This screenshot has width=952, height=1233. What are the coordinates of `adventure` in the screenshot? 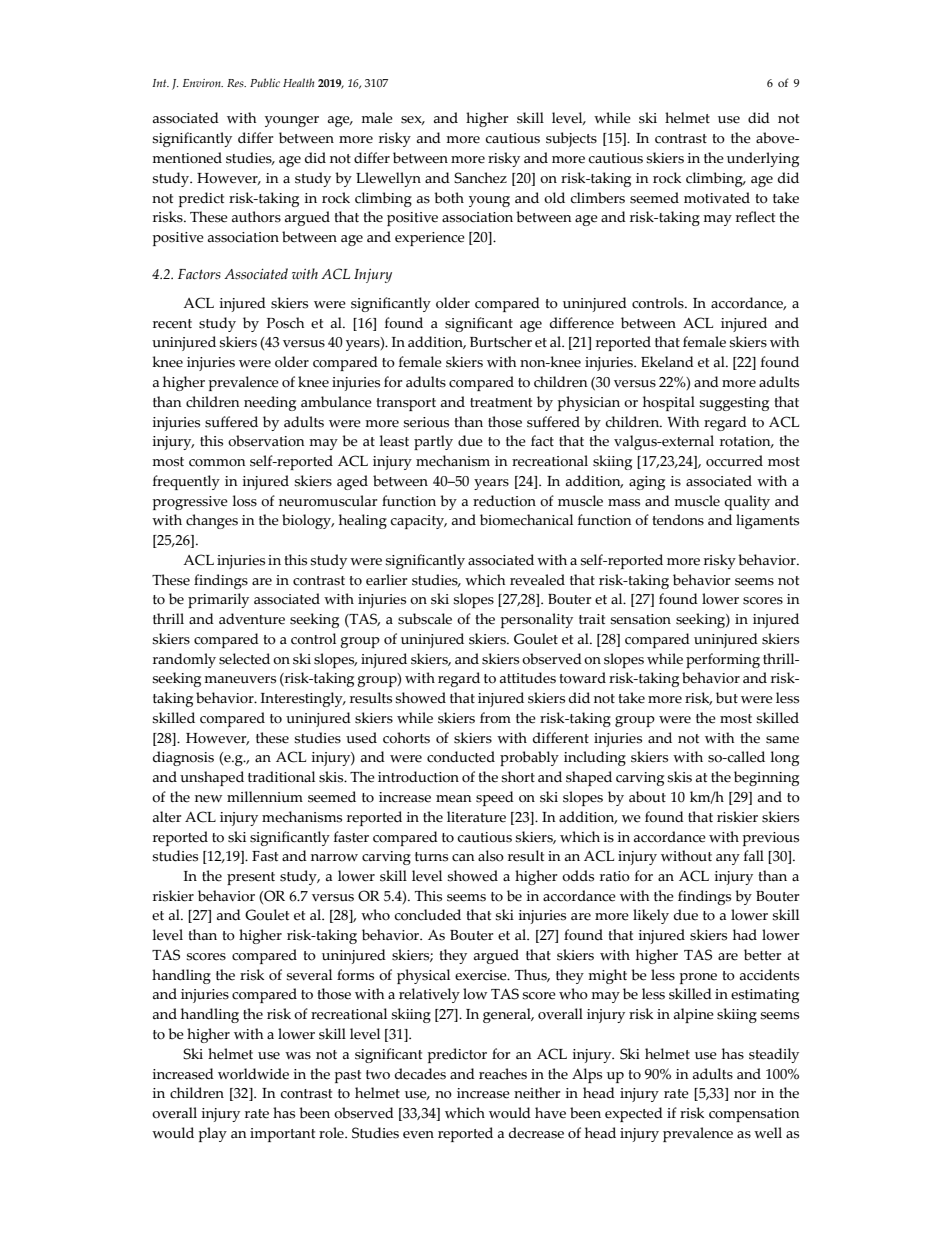 It's located at (252, 619).
